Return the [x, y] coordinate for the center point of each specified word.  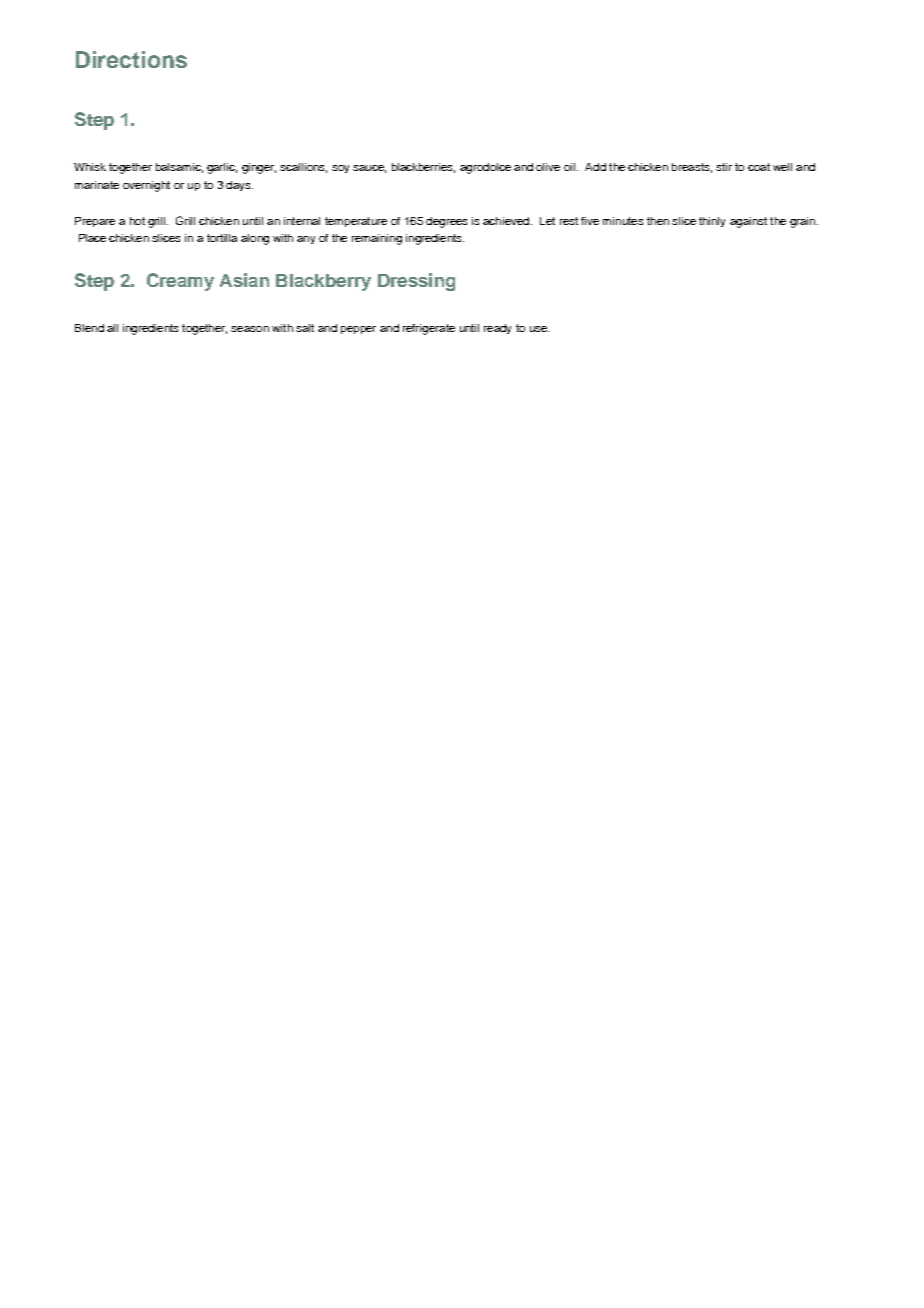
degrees [446, 222]
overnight [146, 186]
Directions [131, 59]
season [250, 329]
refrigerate [429, 329]
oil [569, 167]
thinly [712, 222]
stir [724, 167]
